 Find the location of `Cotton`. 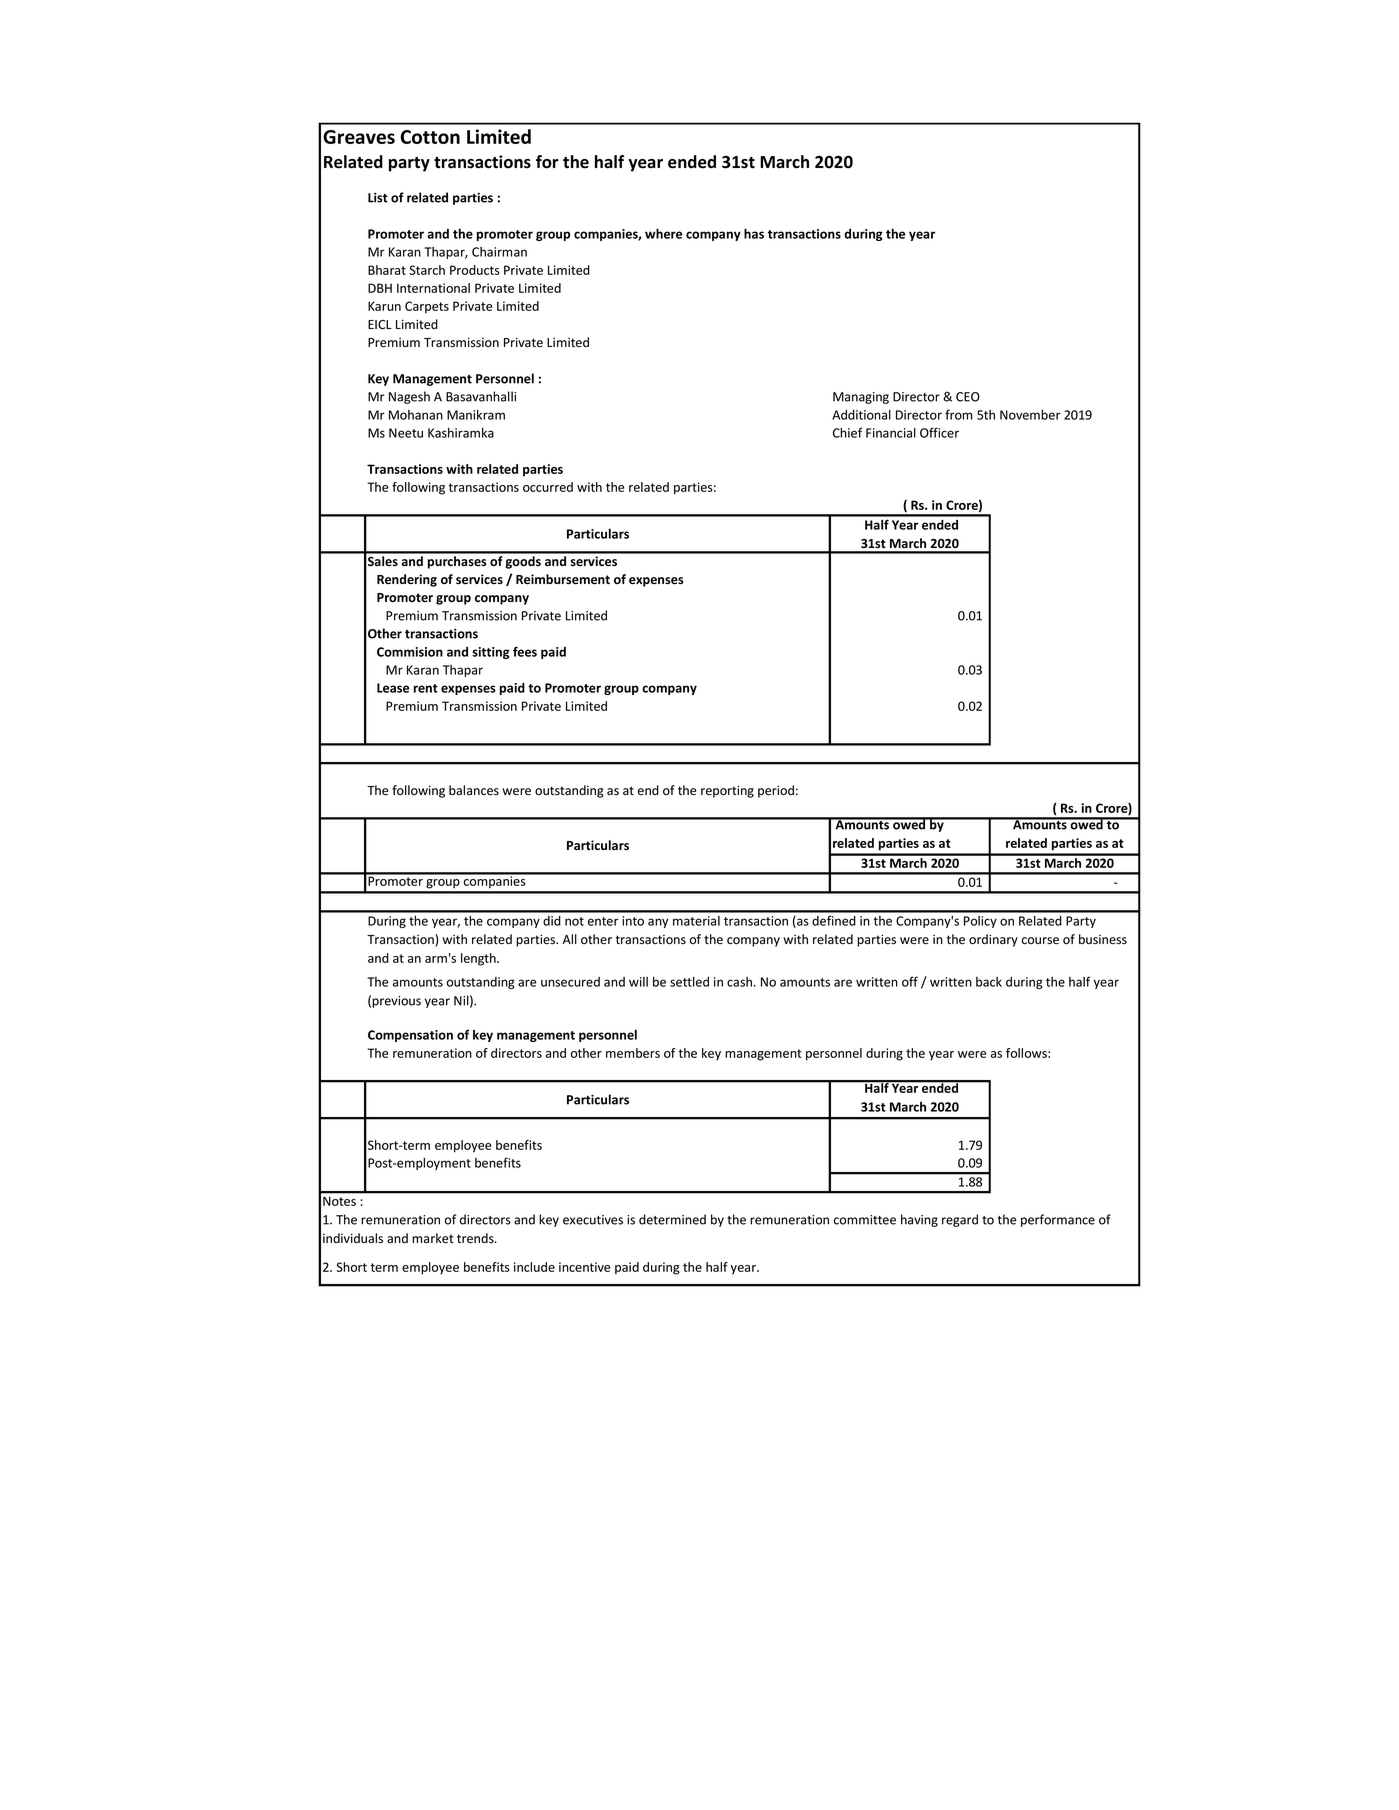

Cotton is located at coordinates (430, 137).
